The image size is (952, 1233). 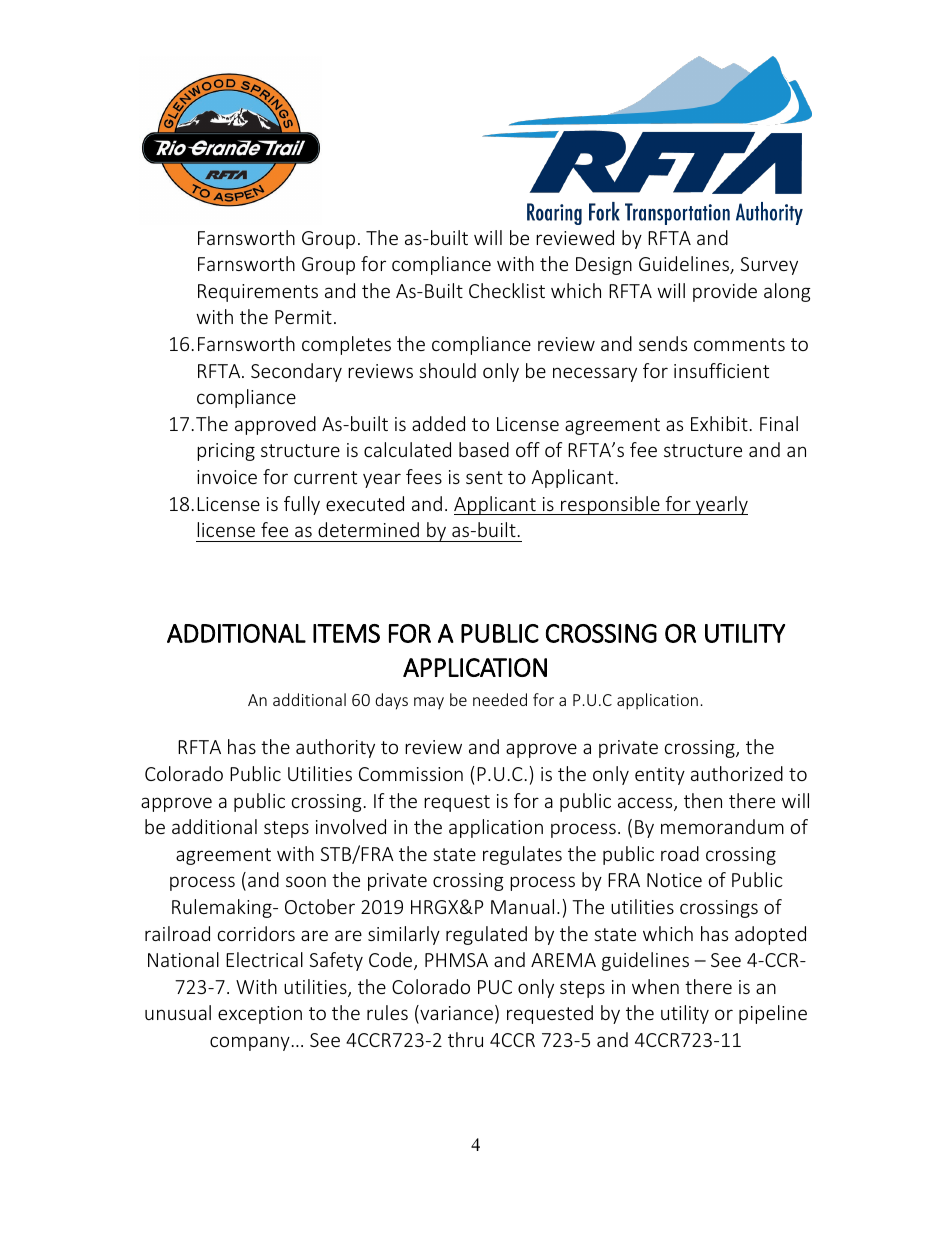 What do you see at coordinates (507, 290) in the screenshot?
I see `Checklist` at bounding box center [507, 290].
